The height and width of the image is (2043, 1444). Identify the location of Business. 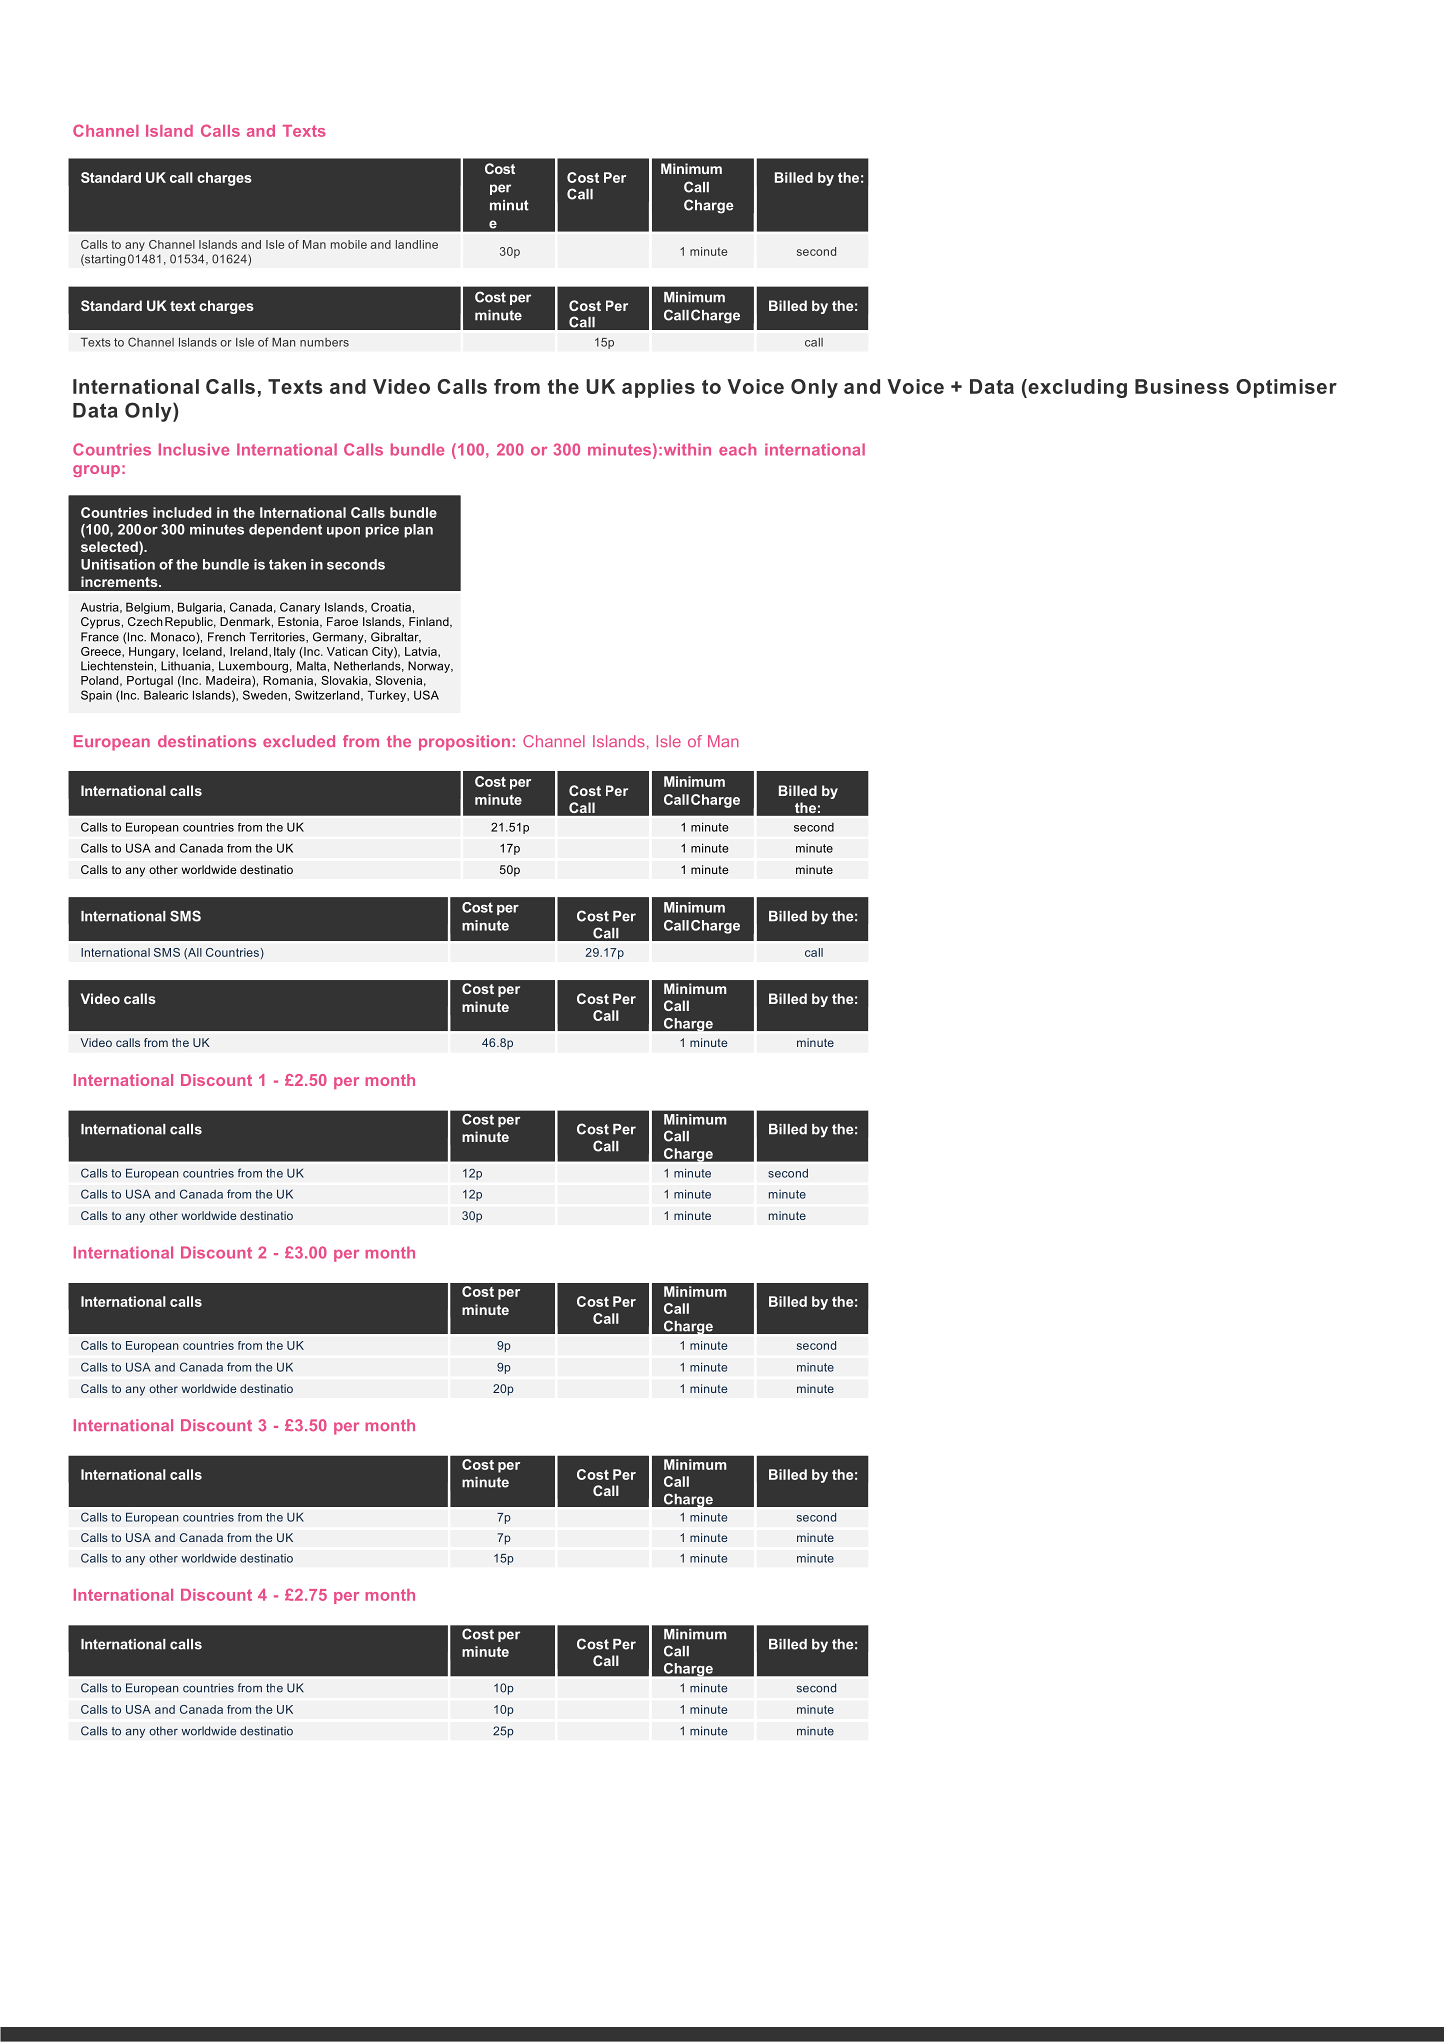
(1182, 386).
